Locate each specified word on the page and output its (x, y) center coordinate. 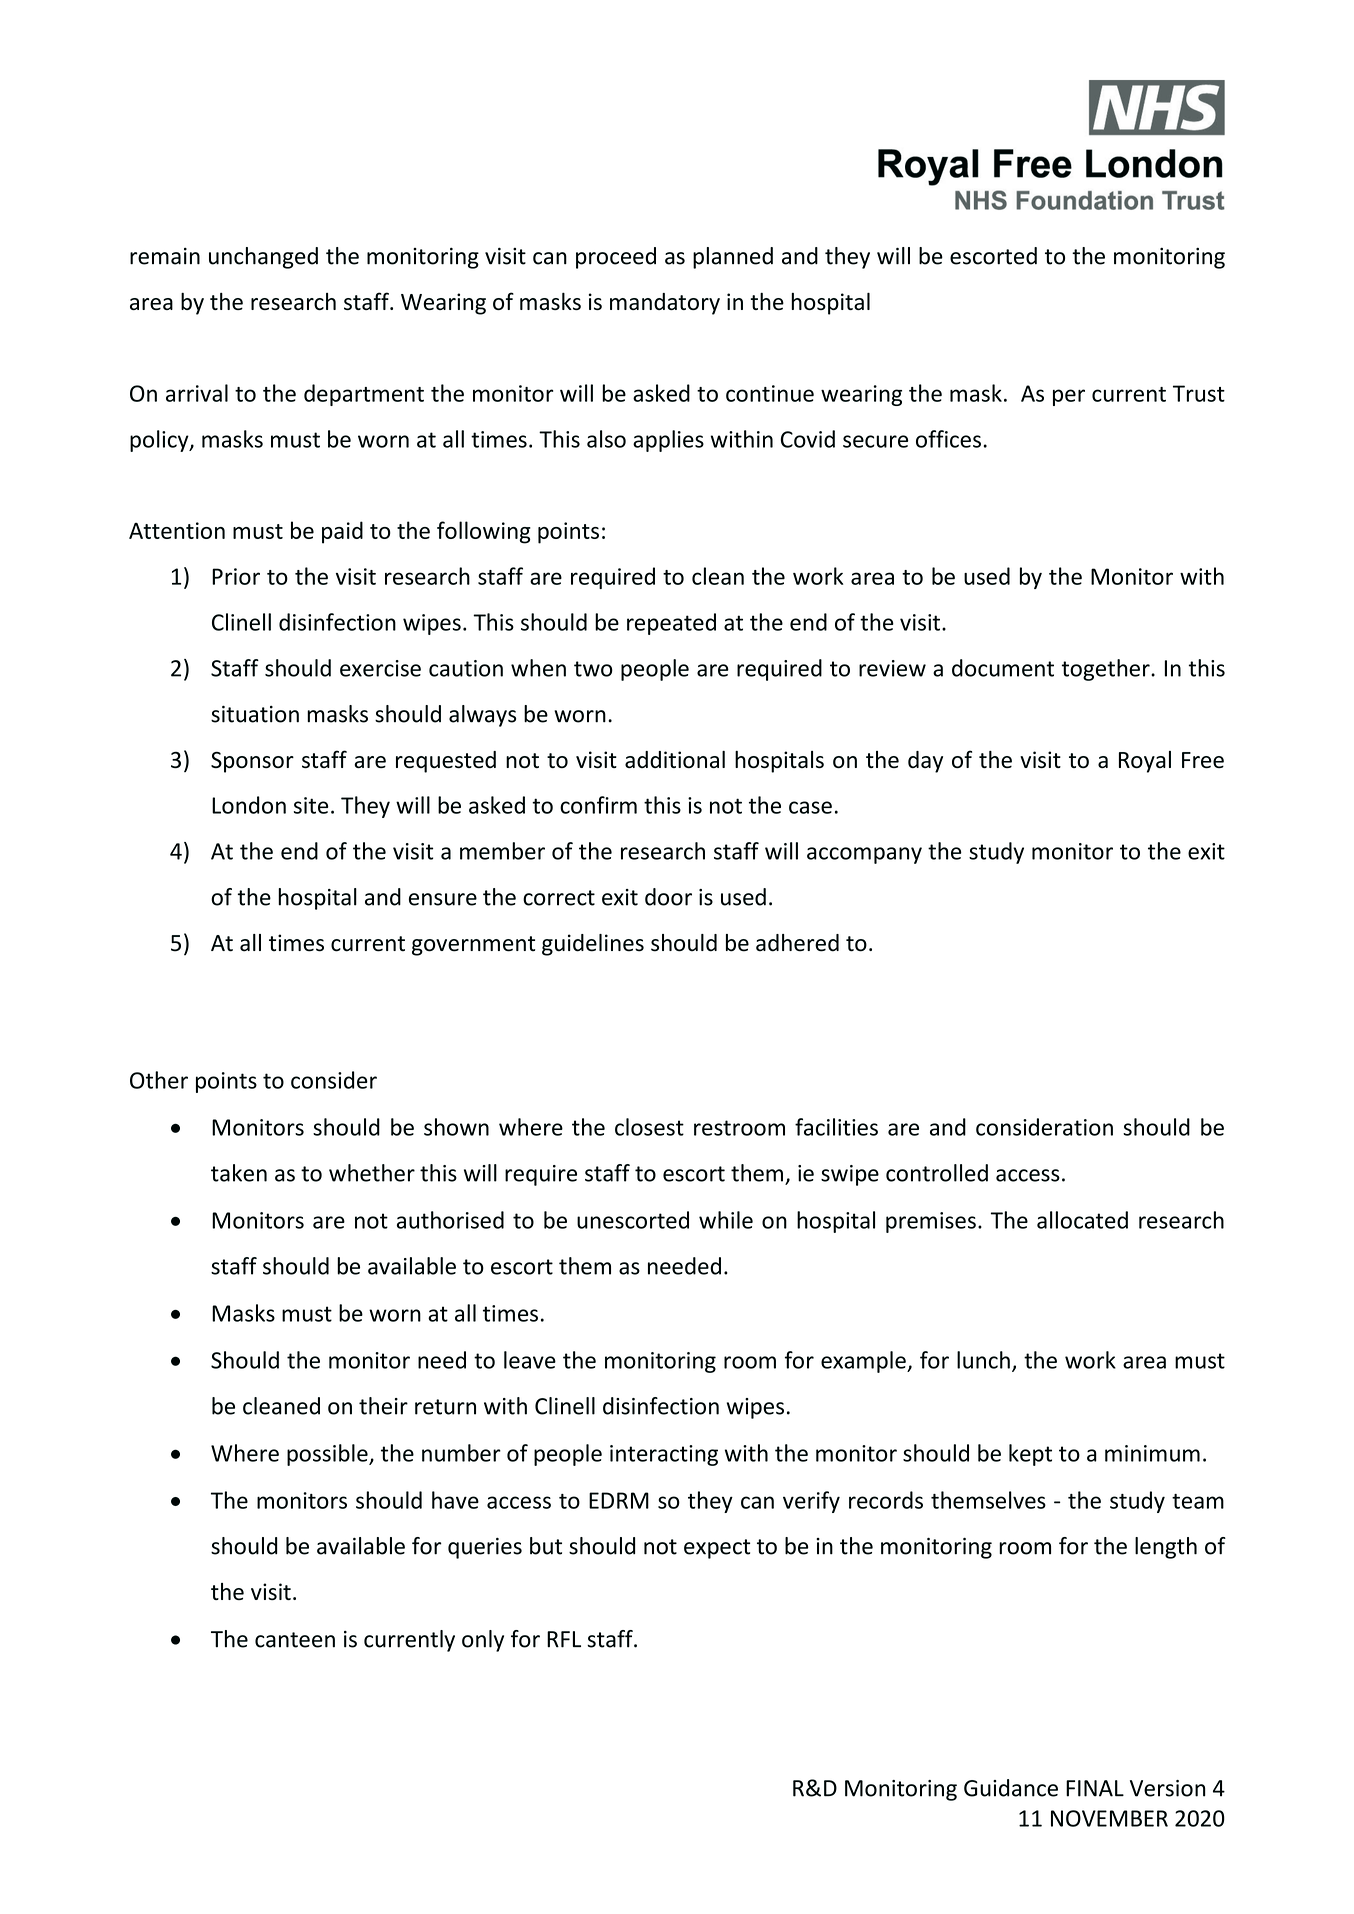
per (1069, 397)
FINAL (1095, 1788)
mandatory (665, 304)
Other (159, 1080)
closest (649, 1127)
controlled (937, 1173)
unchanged (263, 258)
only (483, 1641)
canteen (295, 1640)
